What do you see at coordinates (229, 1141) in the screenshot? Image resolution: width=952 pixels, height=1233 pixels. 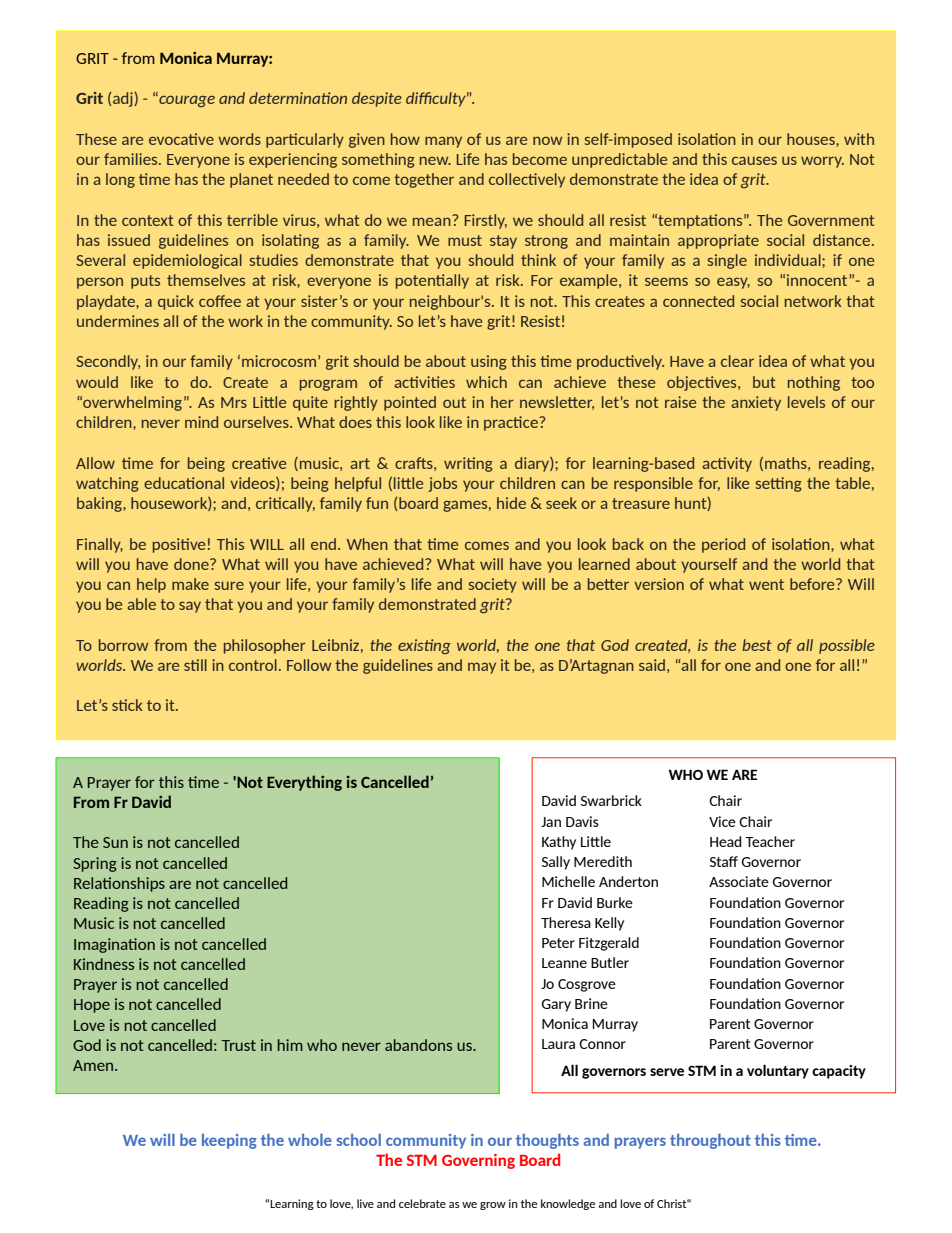 I see `keeping` at bounding box center [229, 1141].
